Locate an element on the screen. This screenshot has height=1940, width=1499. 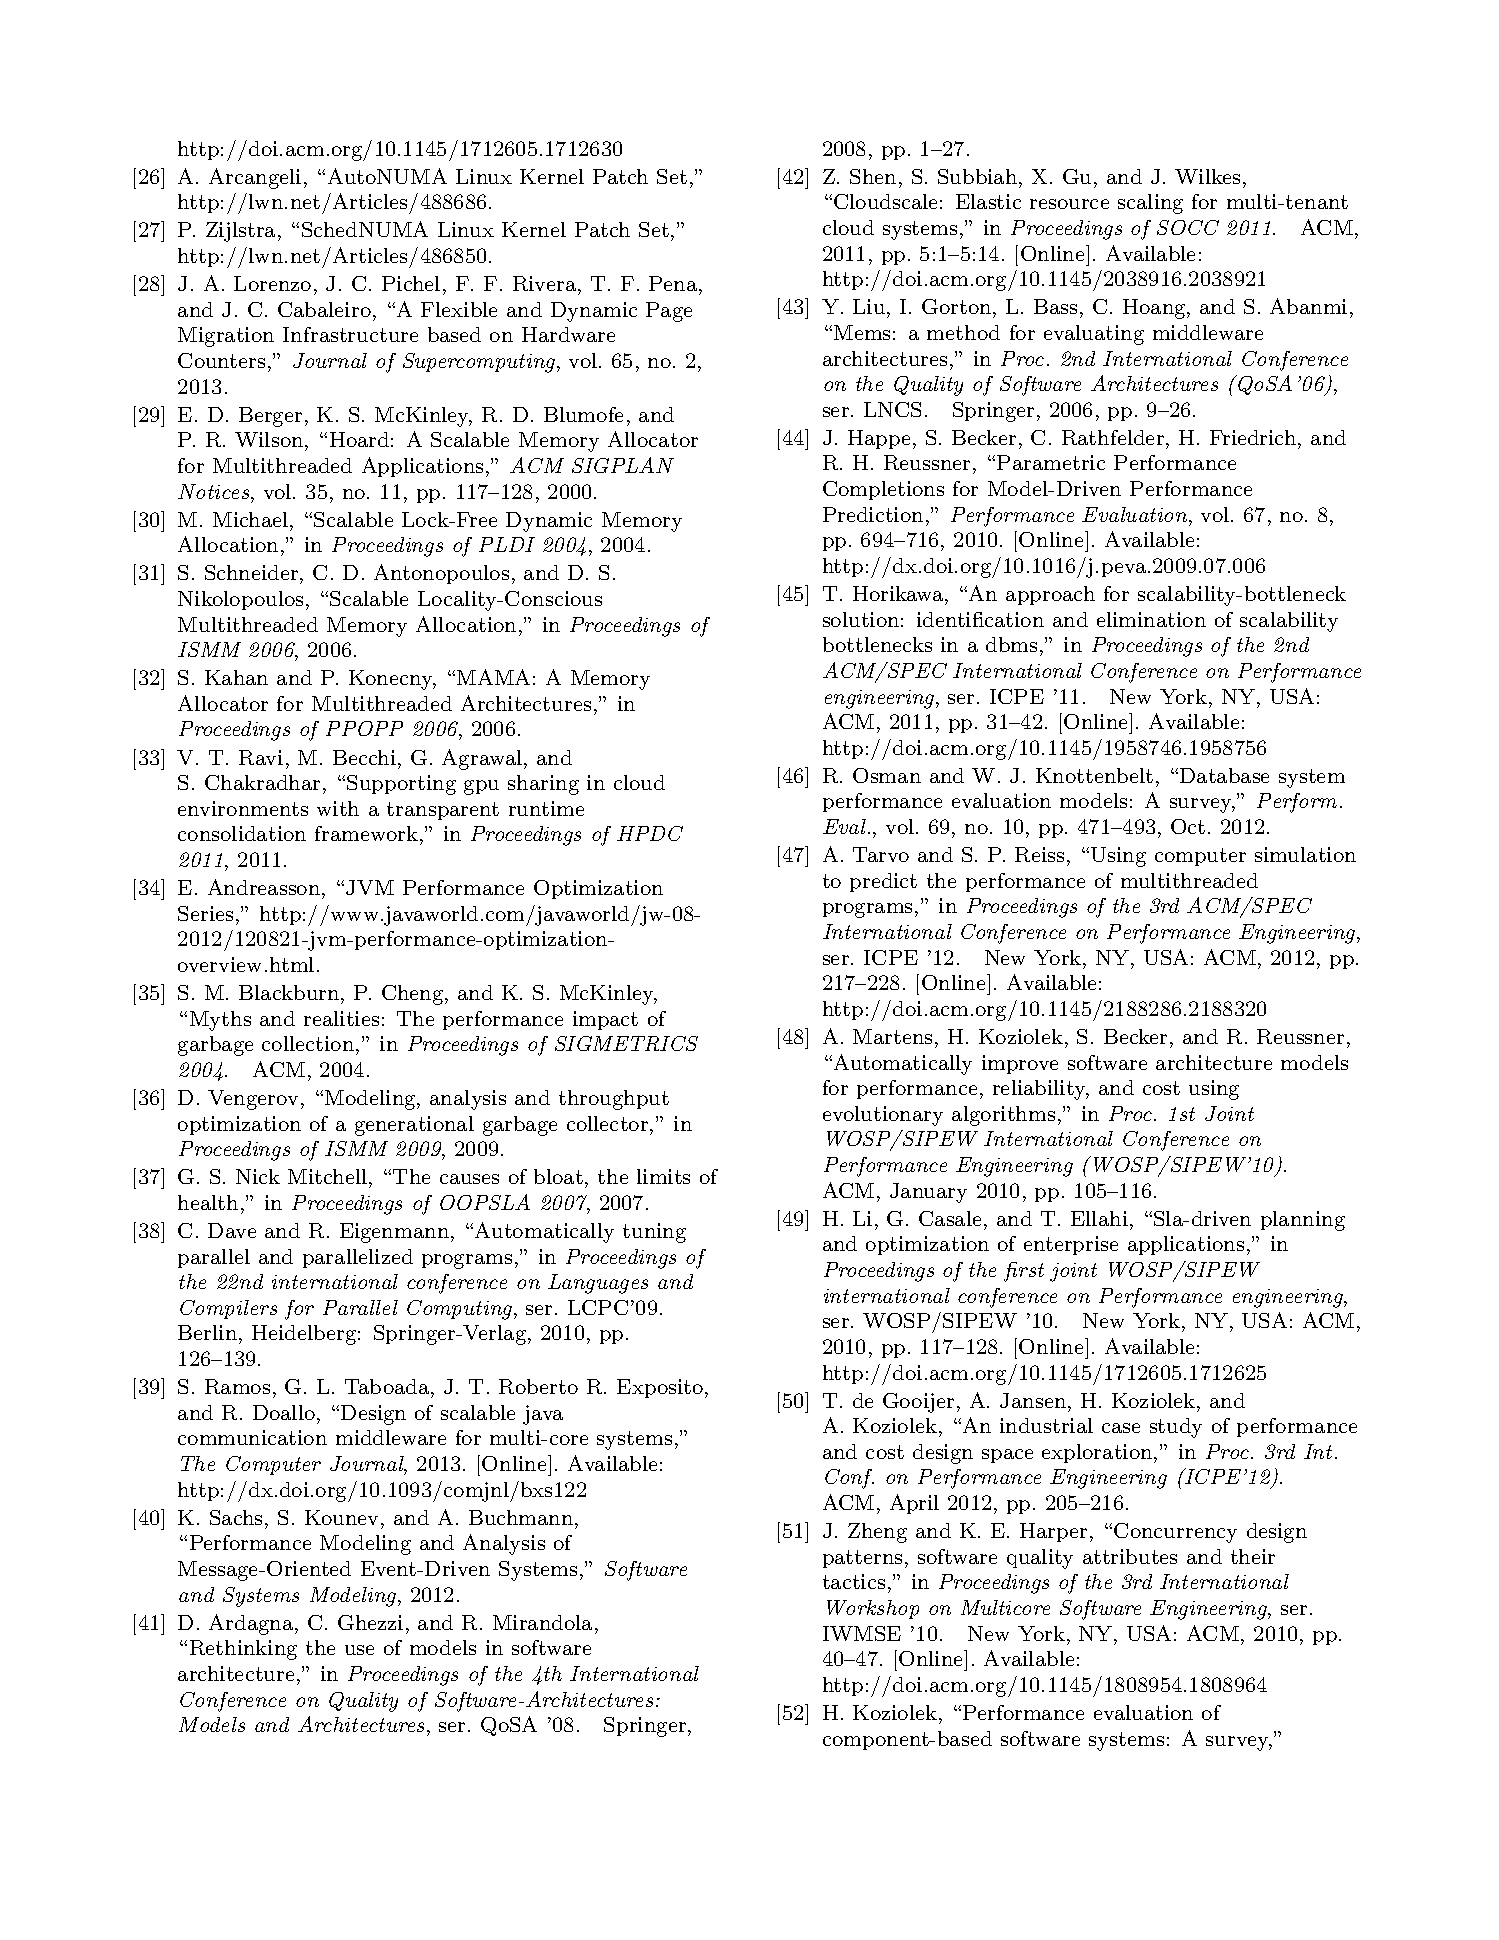
limits is located at coordinates (663, 1176).
